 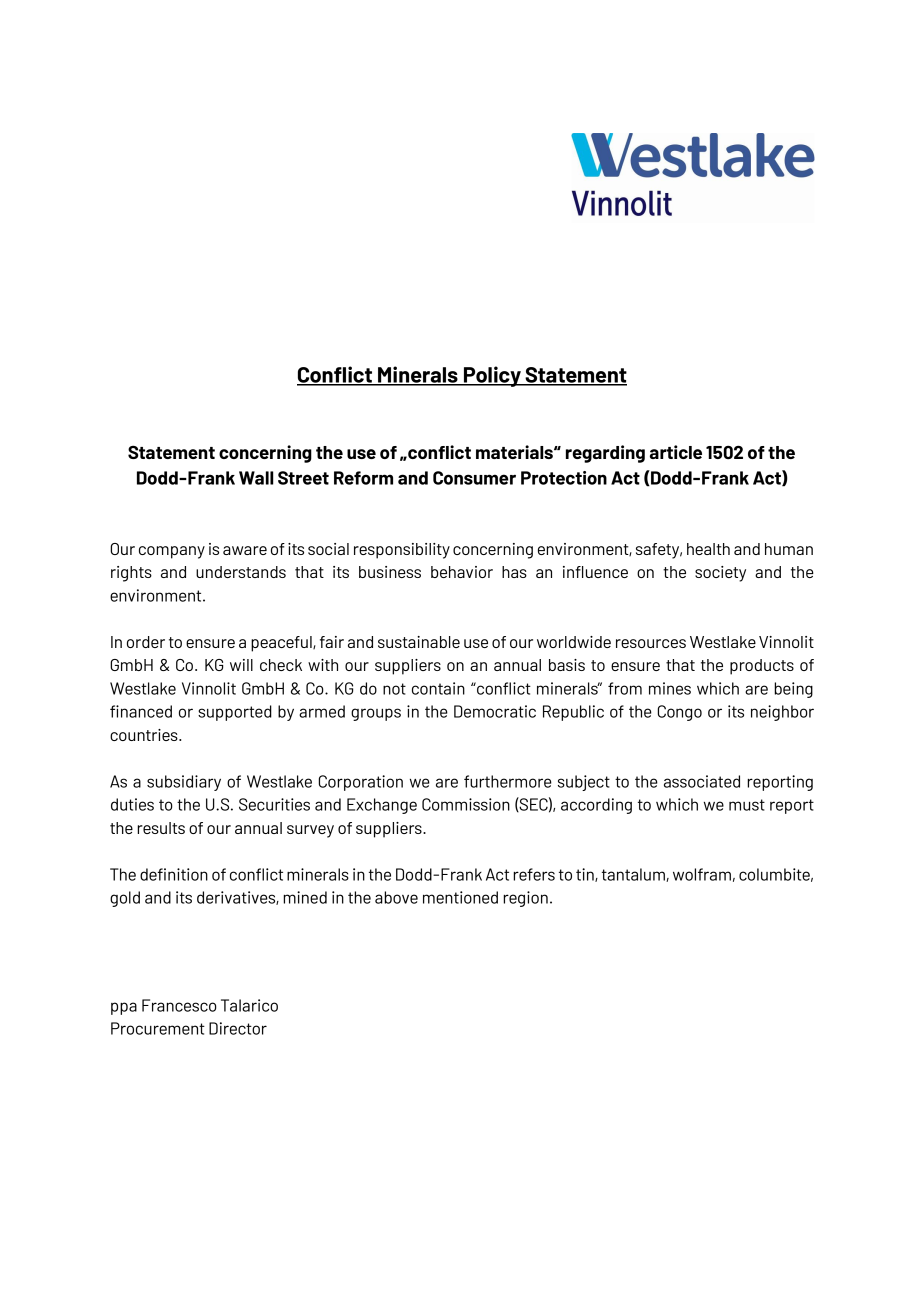 I want to click on Wall, so click(x=256, y=478).
